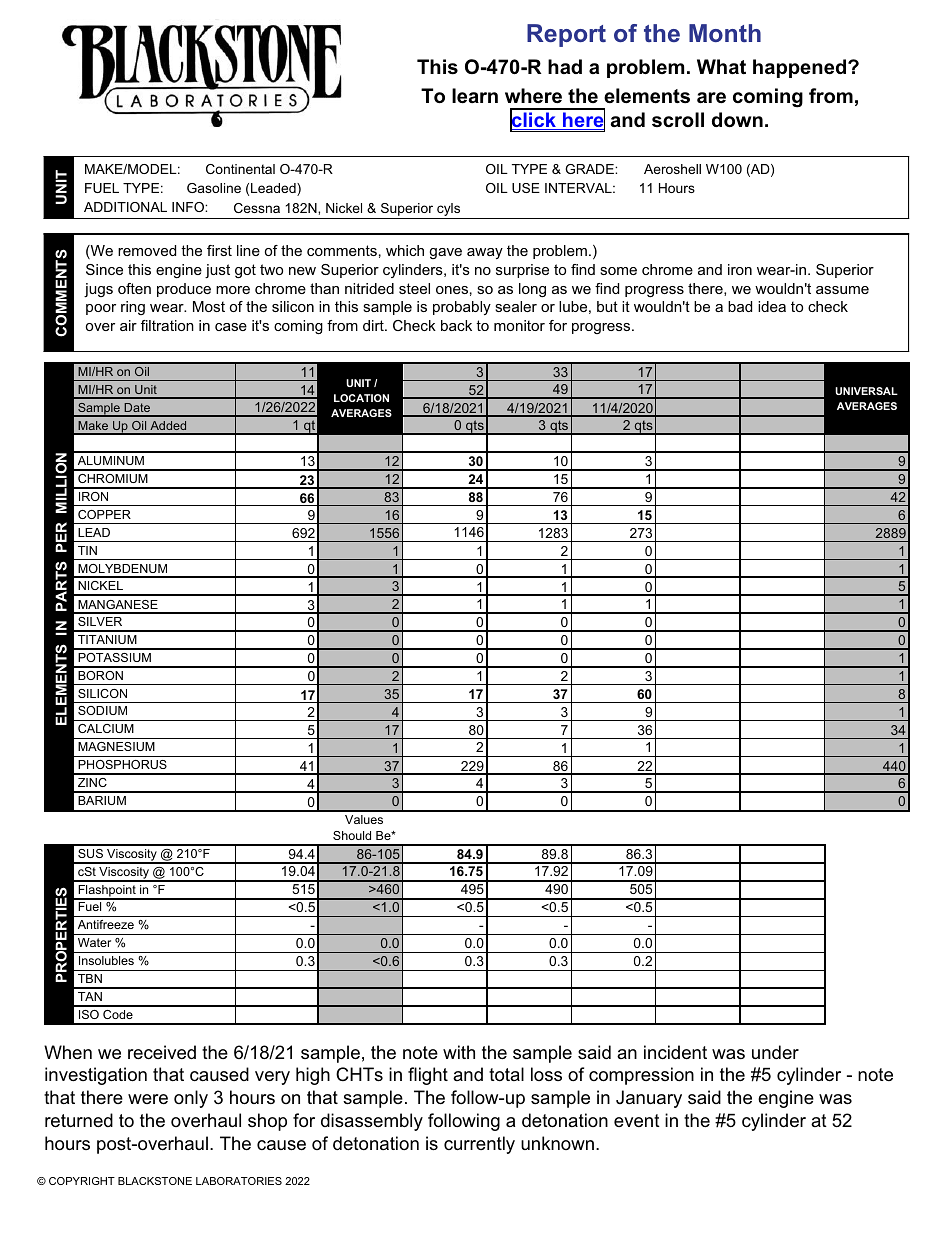 The width and height of the screenshot is (952, 1233). What do you see at coordinates (775, 1052) in the screenshot?
I see `under` at bounding box center [775, 1052].
